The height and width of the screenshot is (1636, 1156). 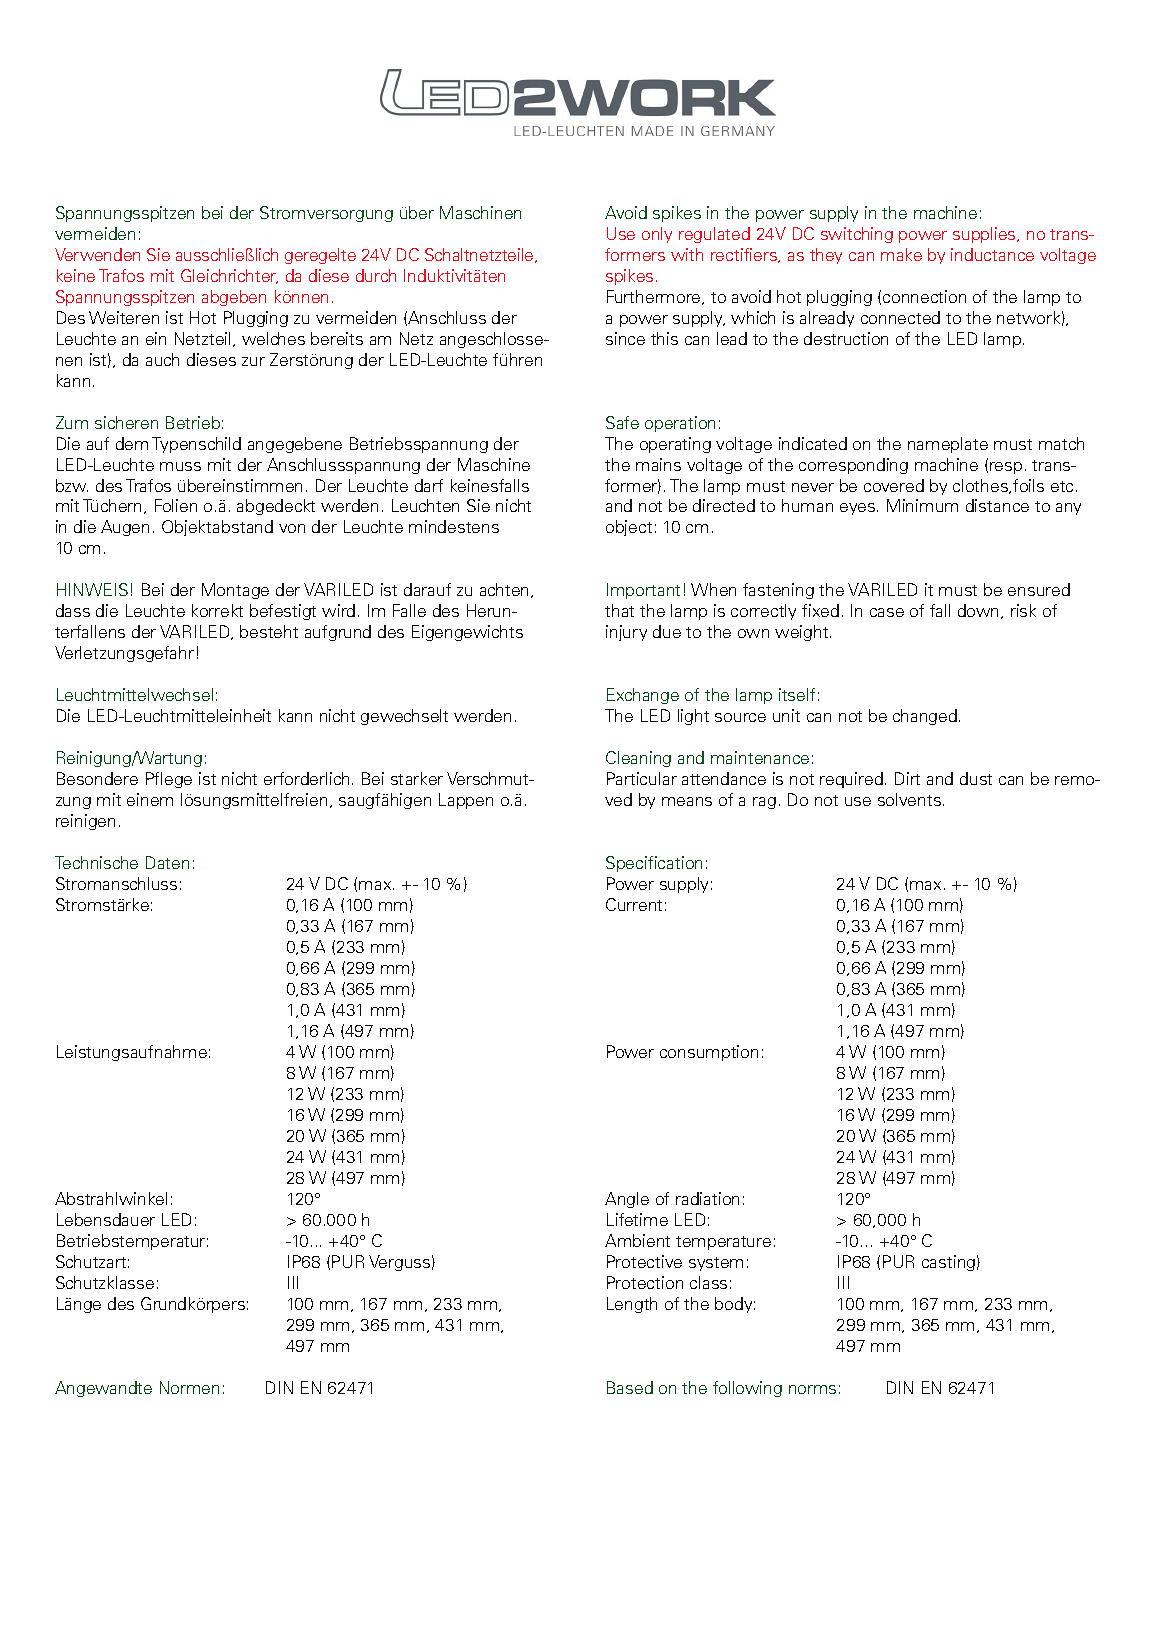 I want to click on Furthermore, so click(x=655, y=297).
